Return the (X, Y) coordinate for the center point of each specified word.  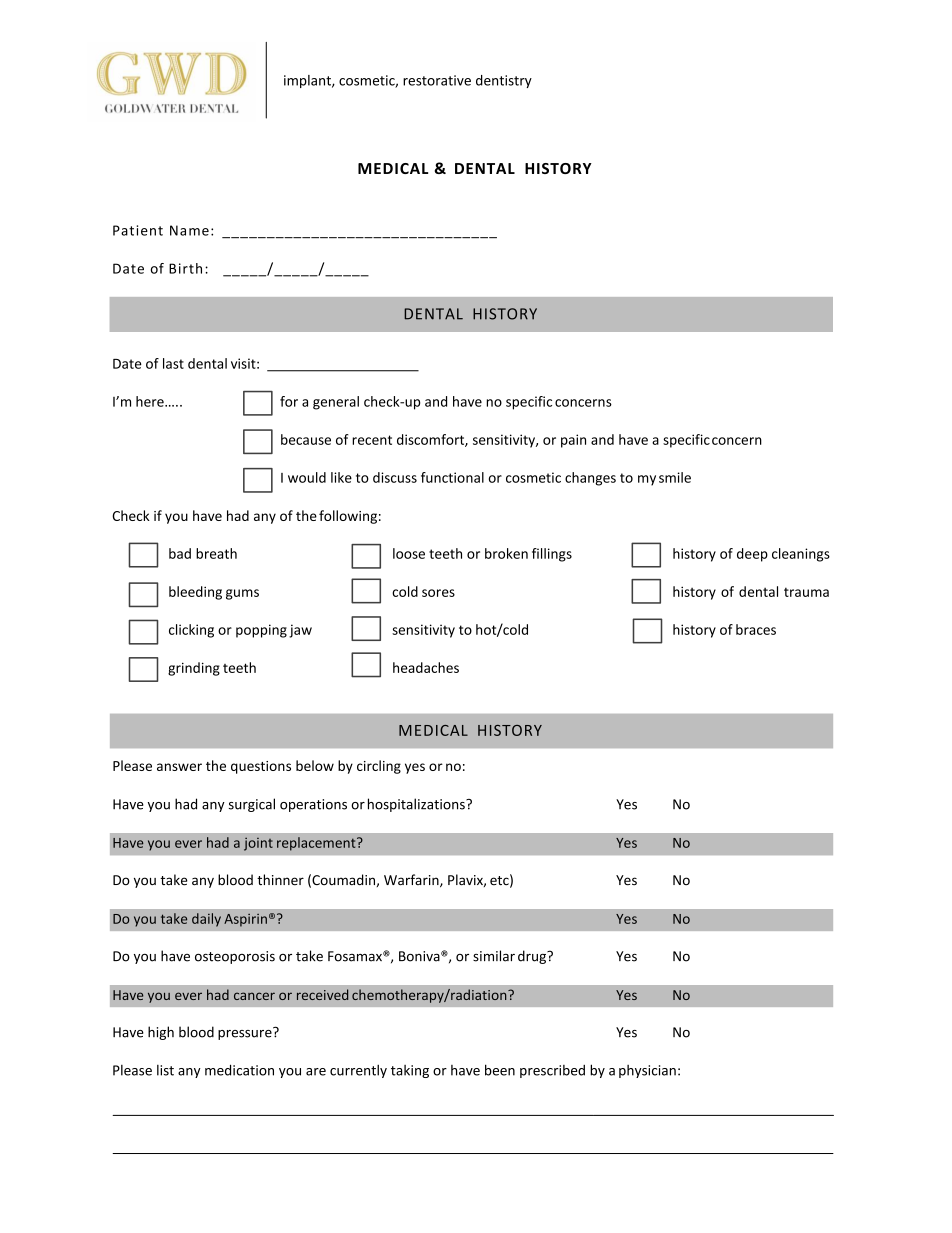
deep (752, 555)
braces (756, 629)
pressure (246, 1033)
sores (438, 593)
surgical (252, 805)
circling (379, 767)
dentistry (504, 81)
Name (189, 230)
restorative (437, 80)
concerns (583, 403)
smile (675, 477)
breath (216, 553)
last (173, 363)
